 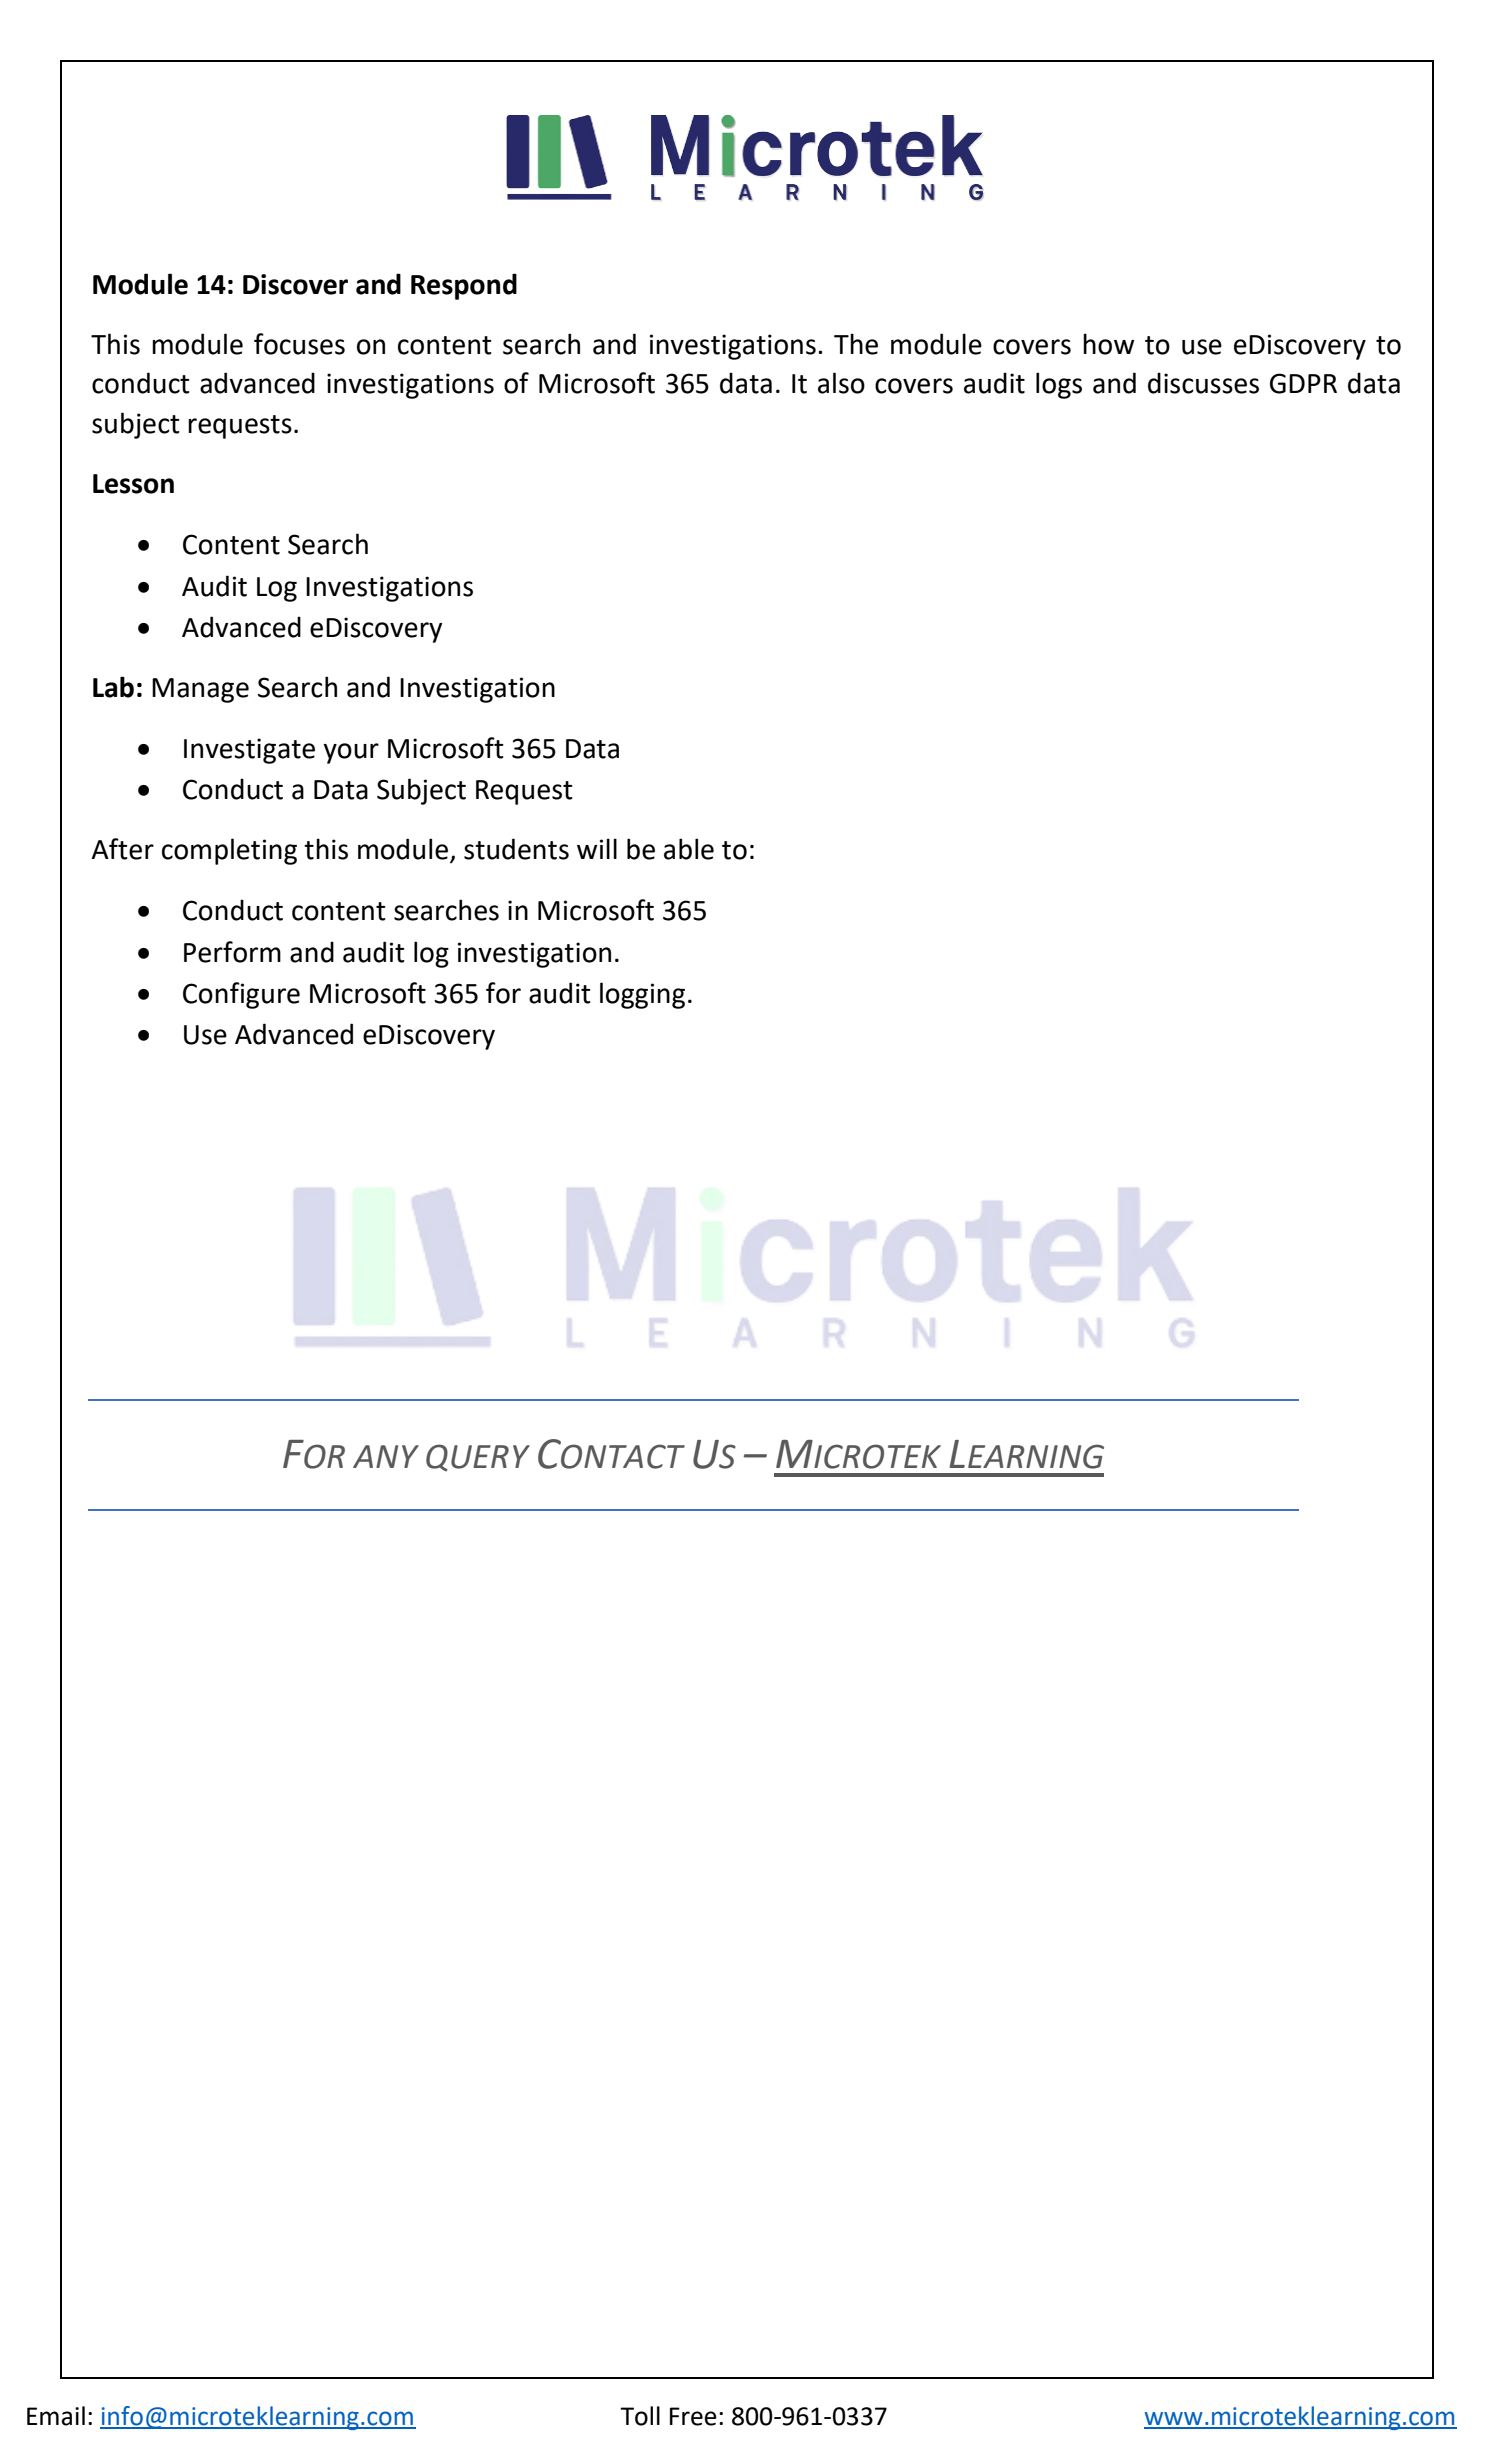 I want to click on Toll, so click(x=640, y=2416).
